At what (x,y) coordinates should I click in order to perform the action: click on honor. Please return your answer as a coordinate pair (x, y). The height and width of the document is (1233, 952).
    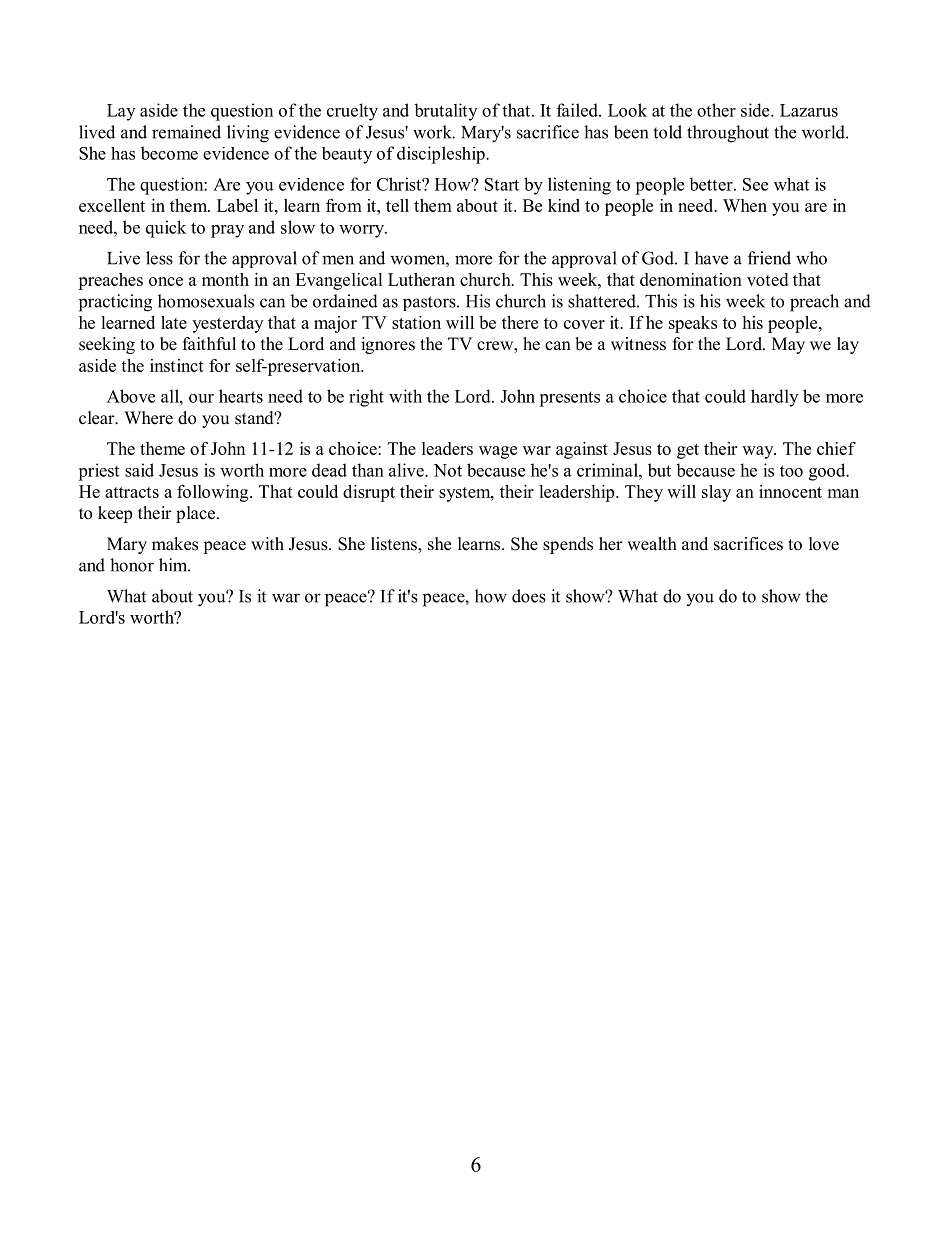
    Looking at the image, I should click on (132, 565).
